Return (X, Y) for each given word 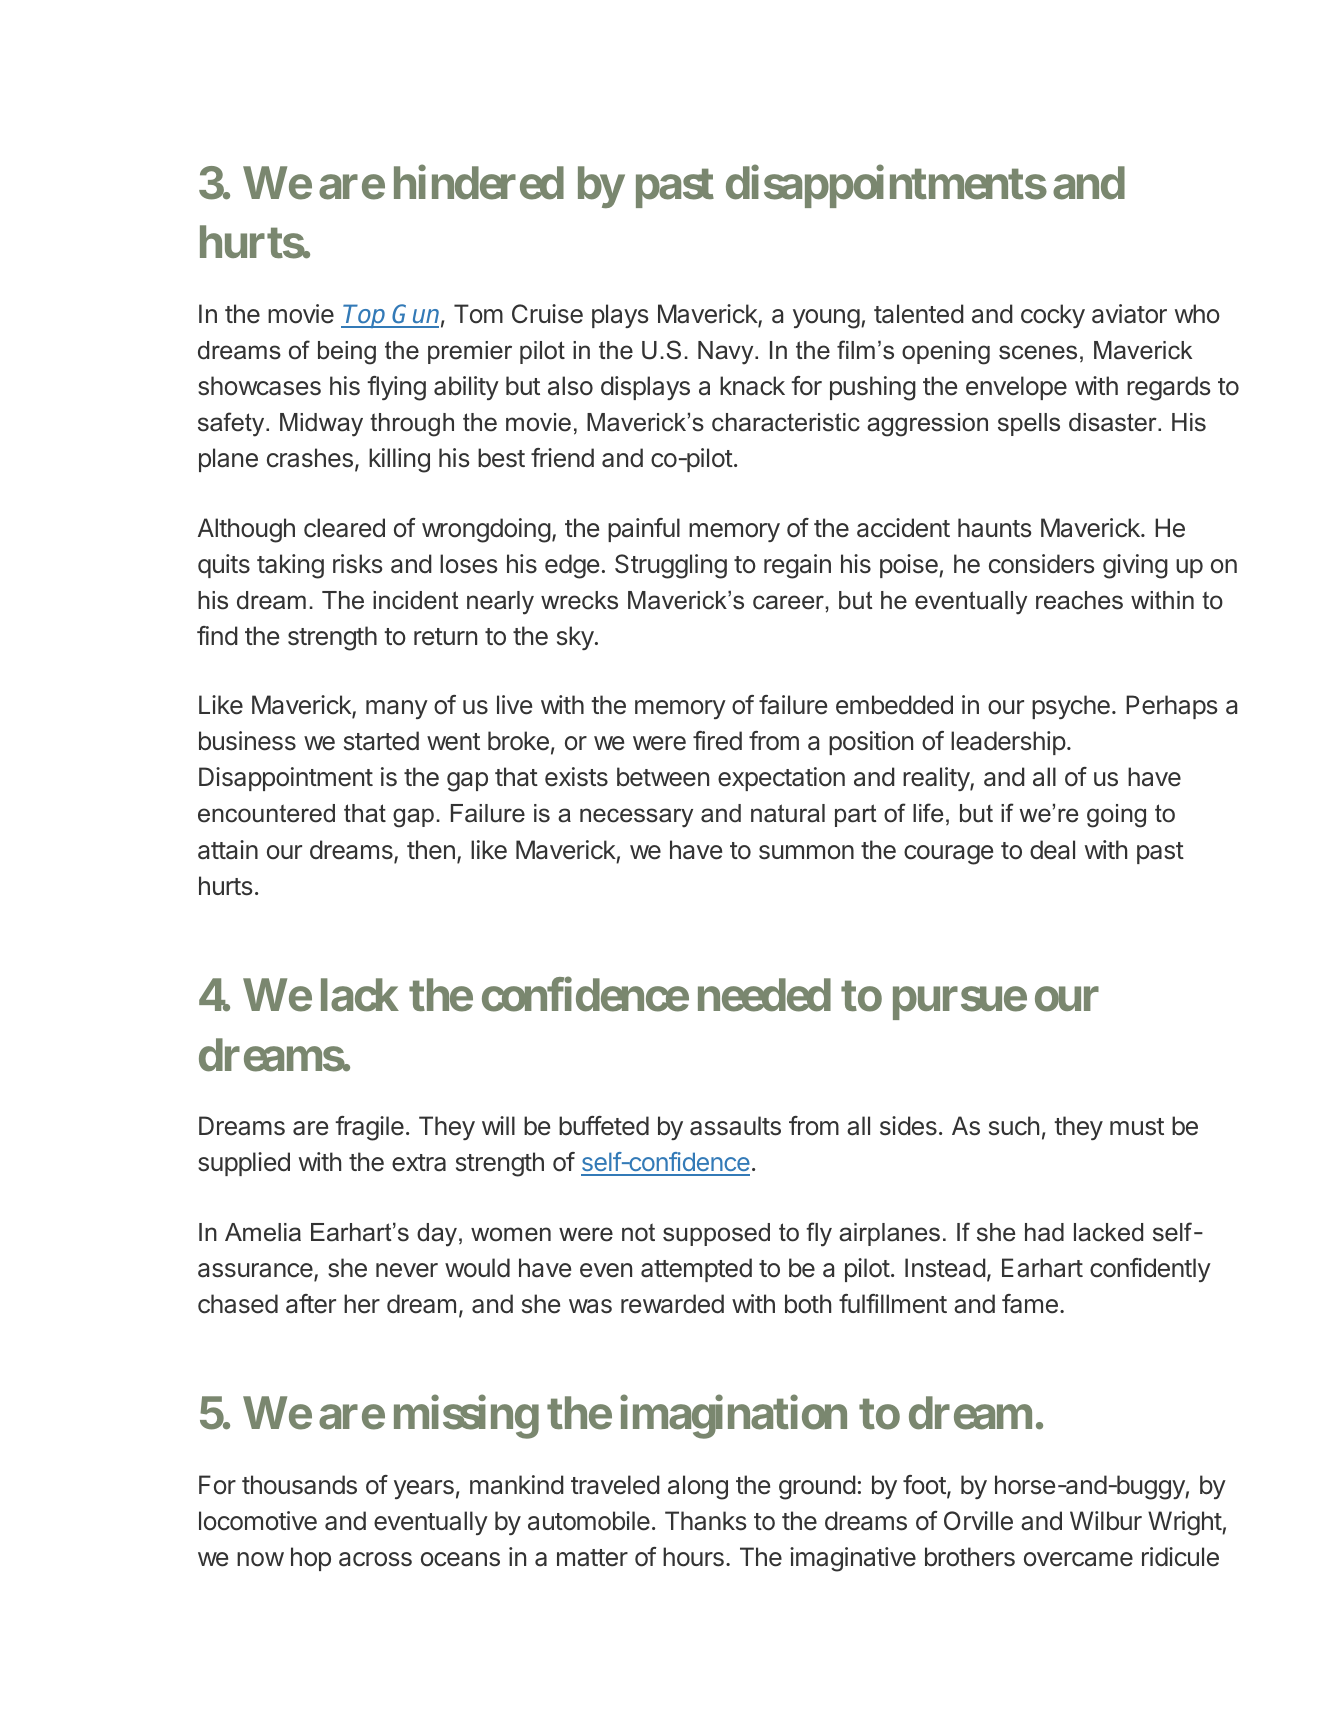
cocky (1053, 316)
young (826, 319)
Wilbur (1106, 1521)
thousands (299, 1485)
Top (365, 316)
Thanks (705, 1521)
